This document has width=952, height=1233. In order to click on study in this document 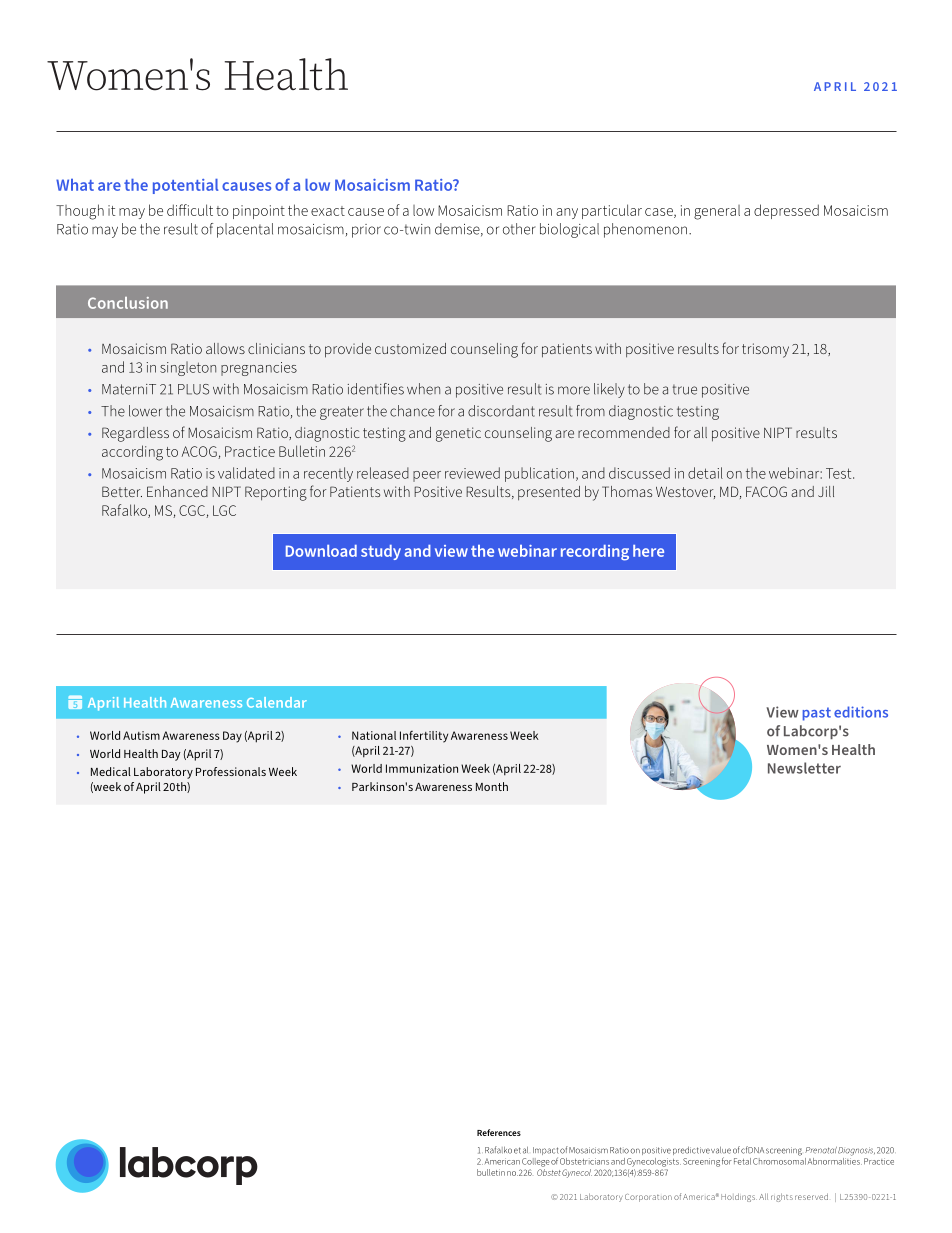, I will do `click(381, 552)`.
